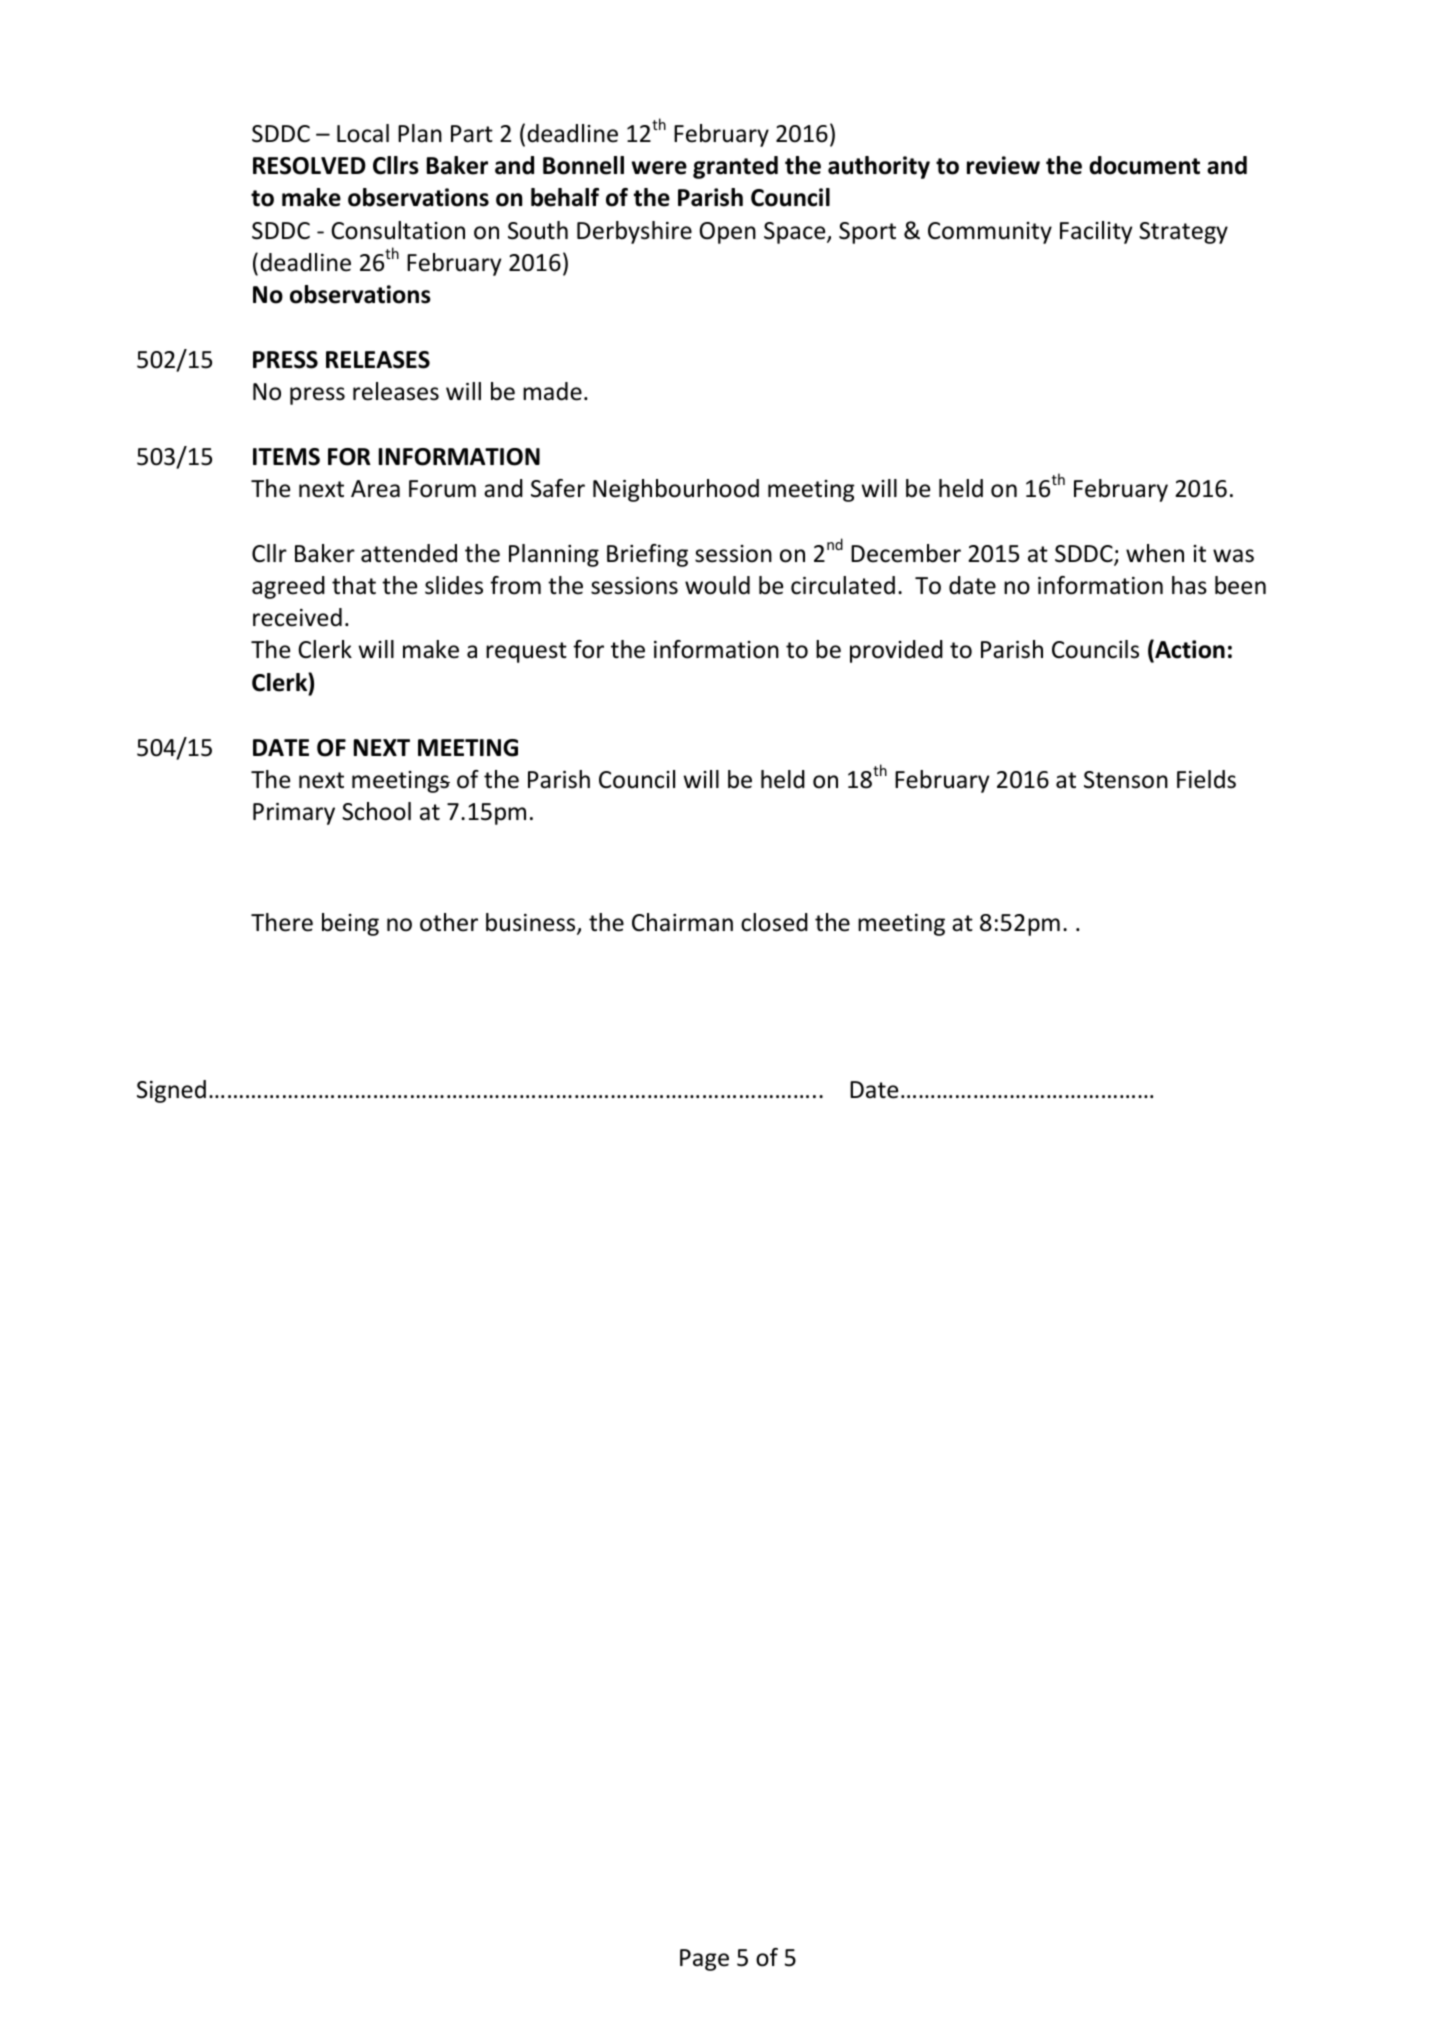 The height and width of the document is (2025, 1432). Describe the element at coordinates (774, 922) in the document. I see `closed` at that location.
